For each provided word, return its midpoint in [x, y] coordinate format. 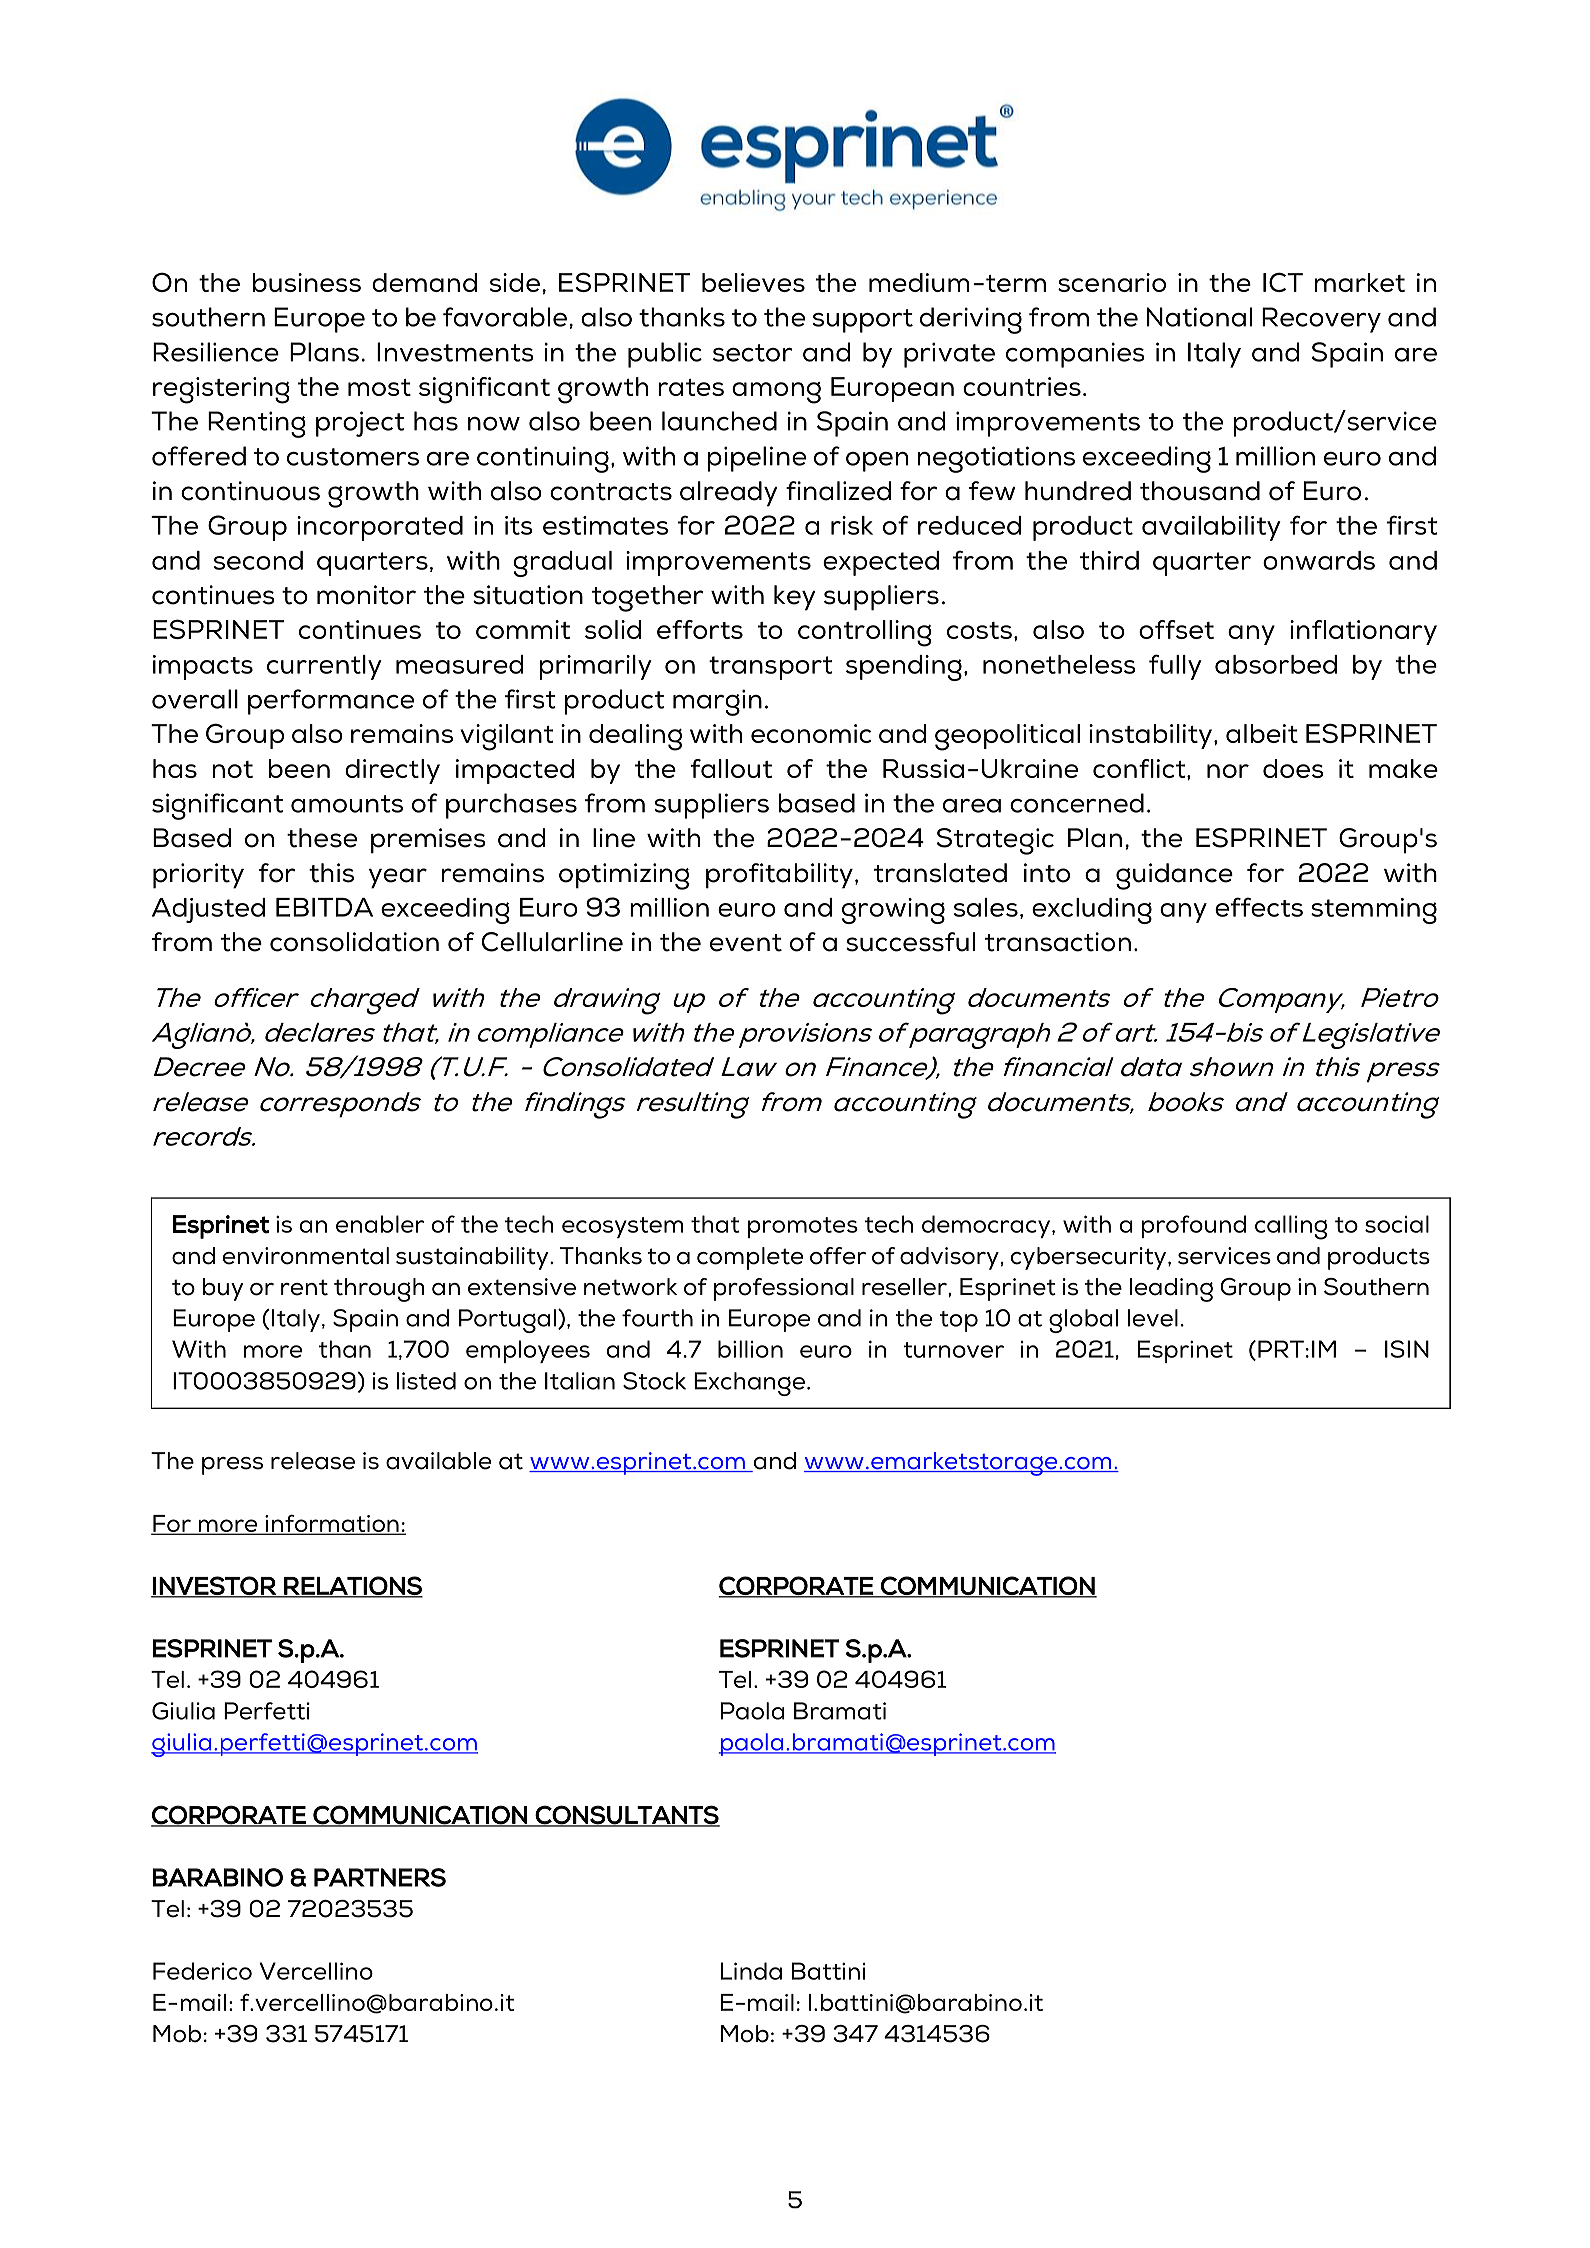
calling [1291, 1227]
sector [753, 353]
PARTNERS [380, 1877]
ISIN [1407, 1349]
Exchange [751, 1384]
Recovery [1321, 320]
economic [811, 733]
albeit [1262, 733]
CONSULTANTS [627, 1815]
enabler [380, 1224]
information [332, 1525]
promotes [803, 1227]
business [307, 282]
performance [331, 702]
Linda [751, 1971]
